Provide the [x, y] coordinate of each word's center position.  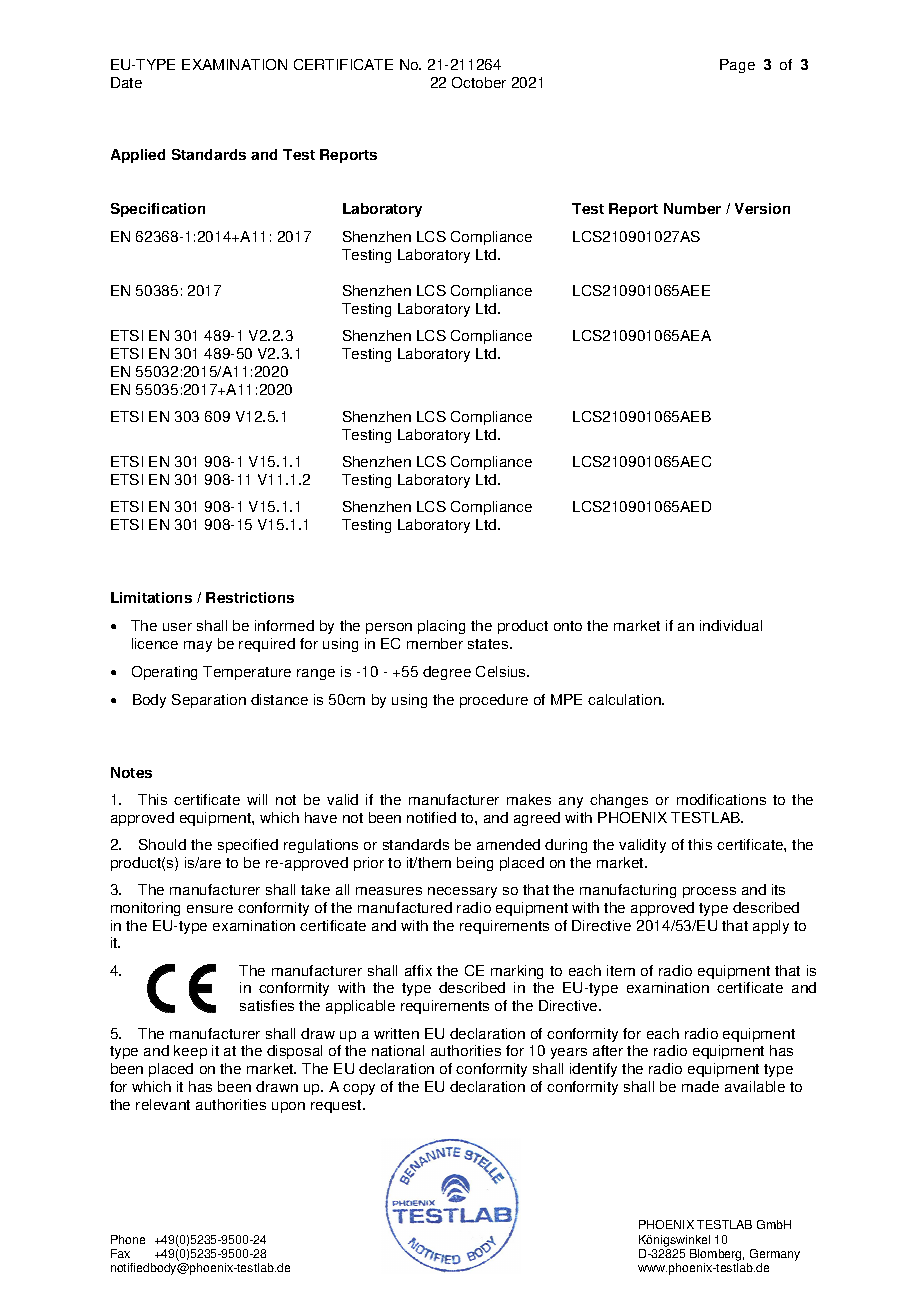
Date [126, 82]
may [198, 646]
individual [731, 625]
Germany [775, 1256]
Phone [128, 1239]
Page [737, 66]
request [337, 1106]
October [479, 82]
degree [447, 673]
